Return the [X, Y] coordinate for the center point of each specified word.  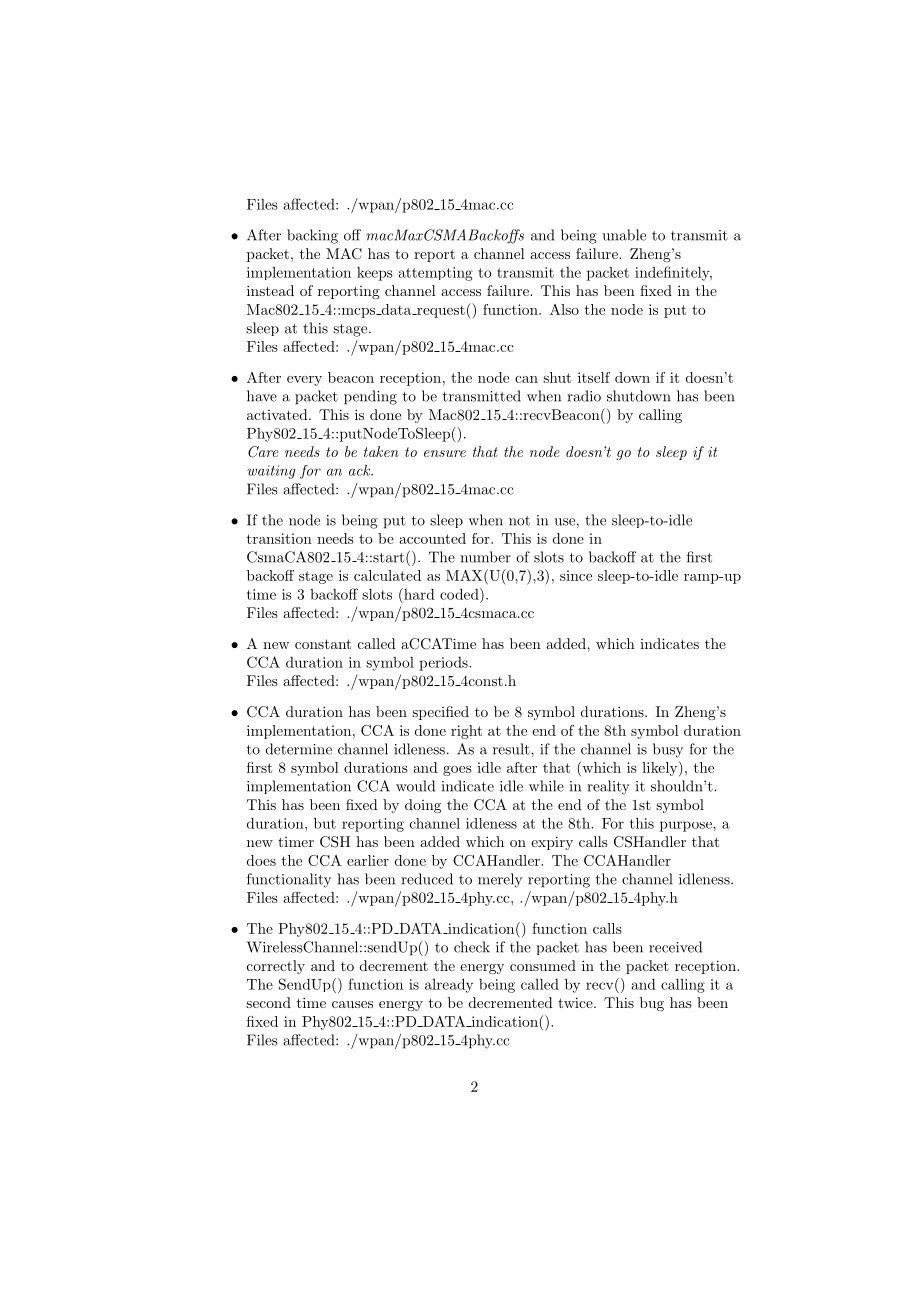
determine [299, 749]
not [519, 521]
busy [668, 750]
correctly [276, 967]
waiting [271, 472]
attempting [436, 274]
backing [312, 236]
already [449, 985]
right [466, 732]
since [576, 575]
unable [624, 235]
